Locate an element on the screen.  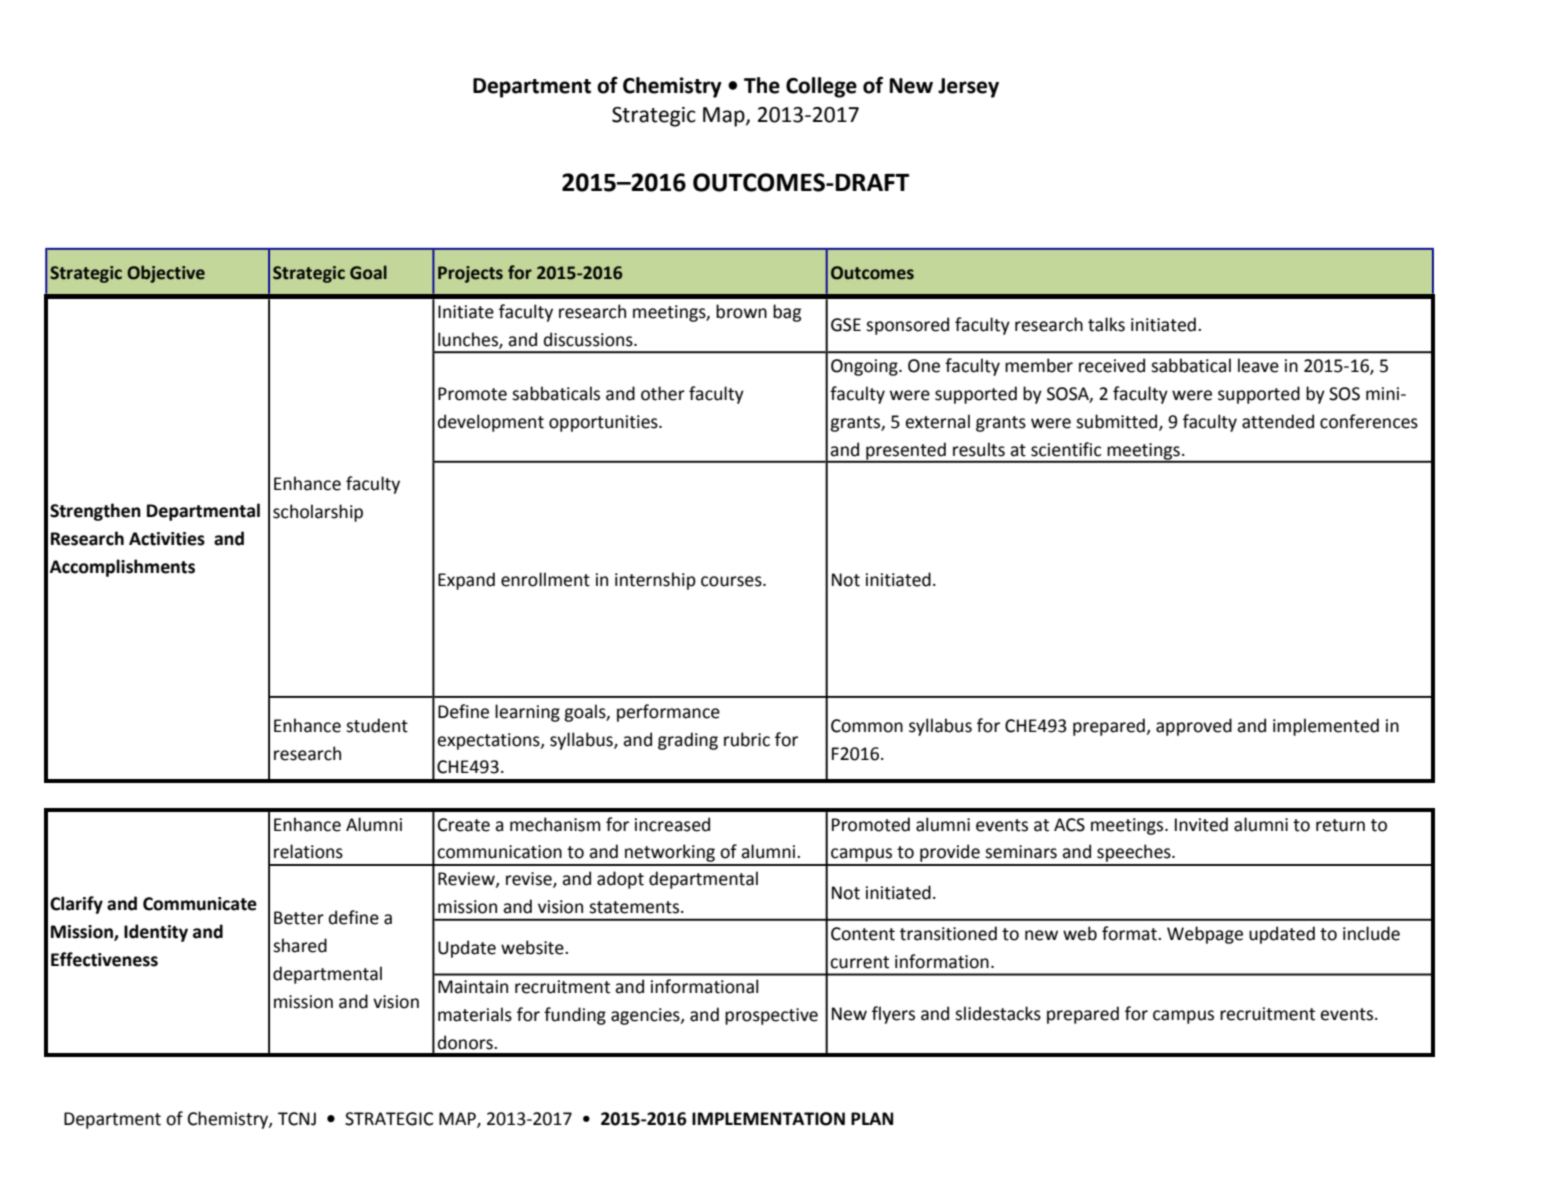
College is located at coordinates (821, 87).
